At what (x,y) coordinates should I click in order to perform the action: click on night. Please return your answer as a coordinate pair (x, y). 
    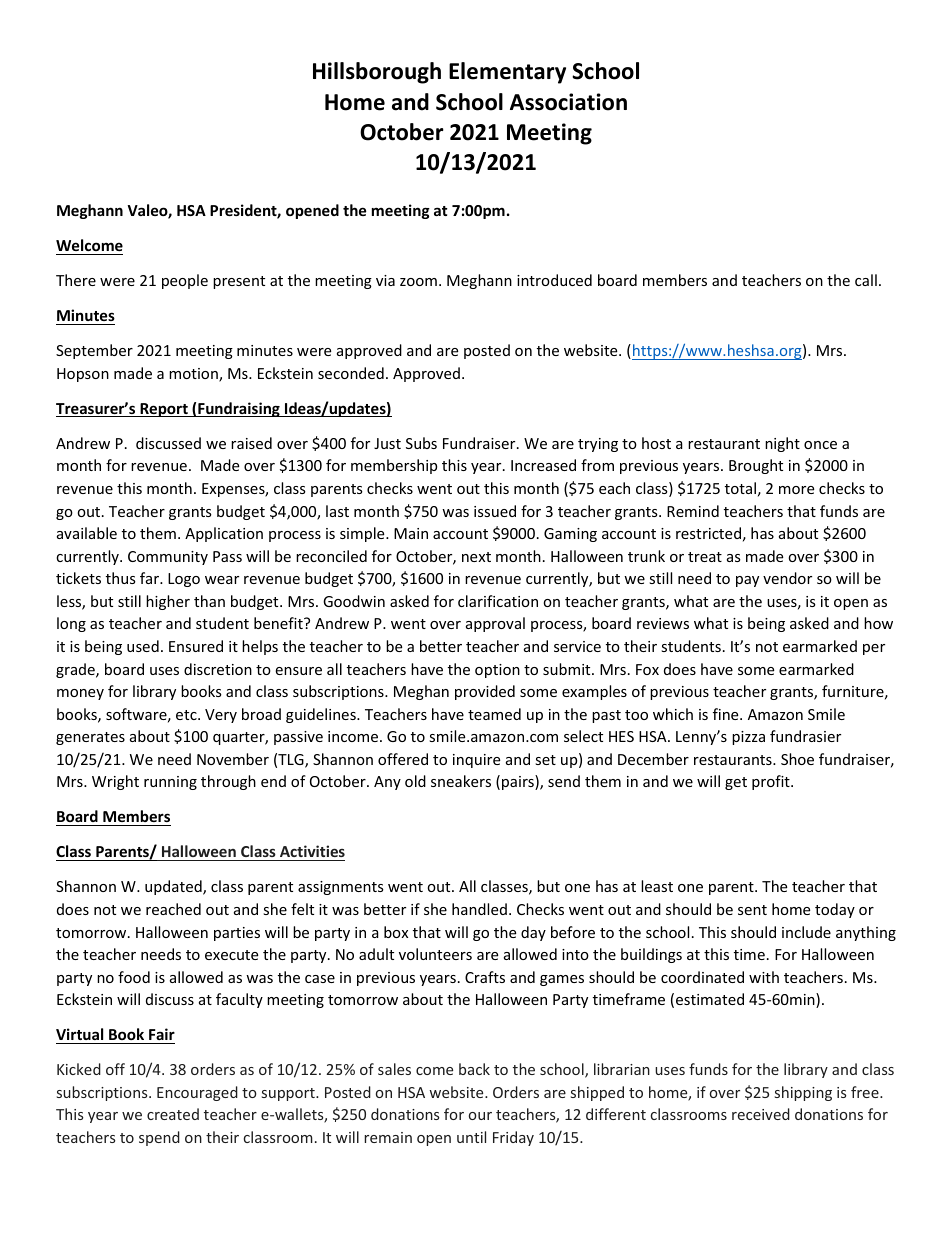
    Looking at the image, I should click on (782, 444).
